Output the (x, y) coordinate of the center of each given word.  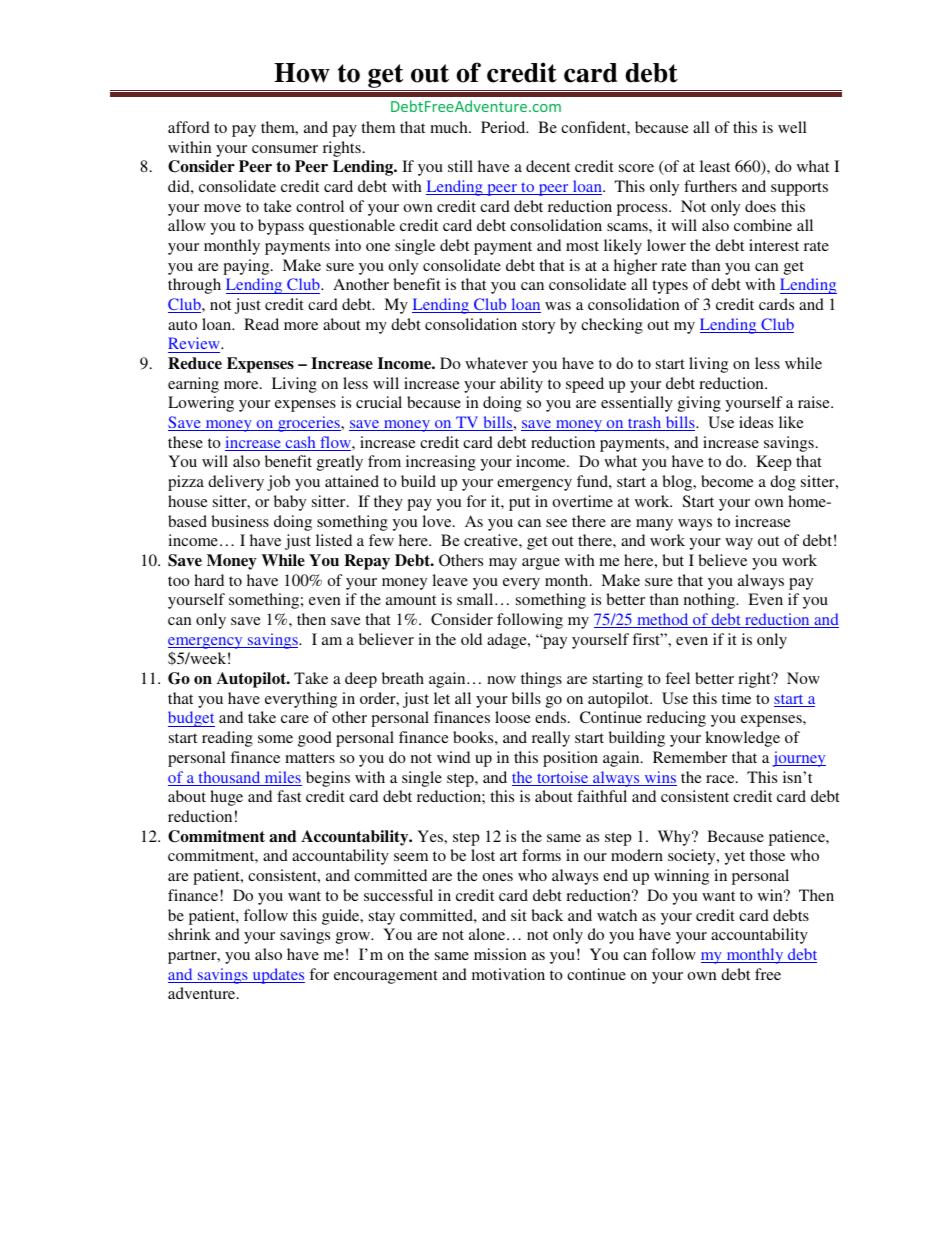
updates (277, 976)
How (302, 73)
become (727, 481)
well (792, 127)
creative (492, 540)
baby (290, 503)
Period (504, 127)
